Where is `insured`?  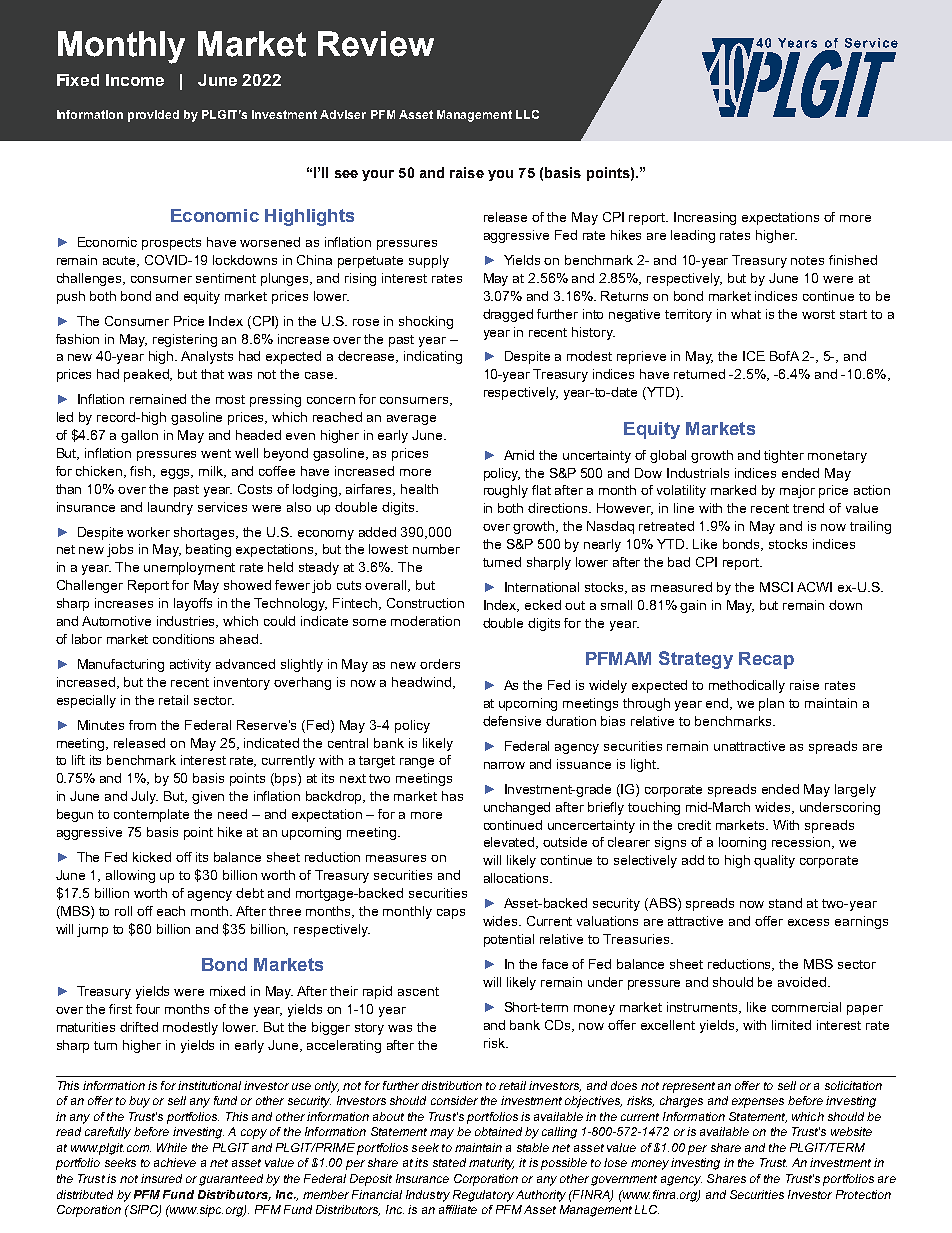
insured is located at coordinates (161, 1178).
